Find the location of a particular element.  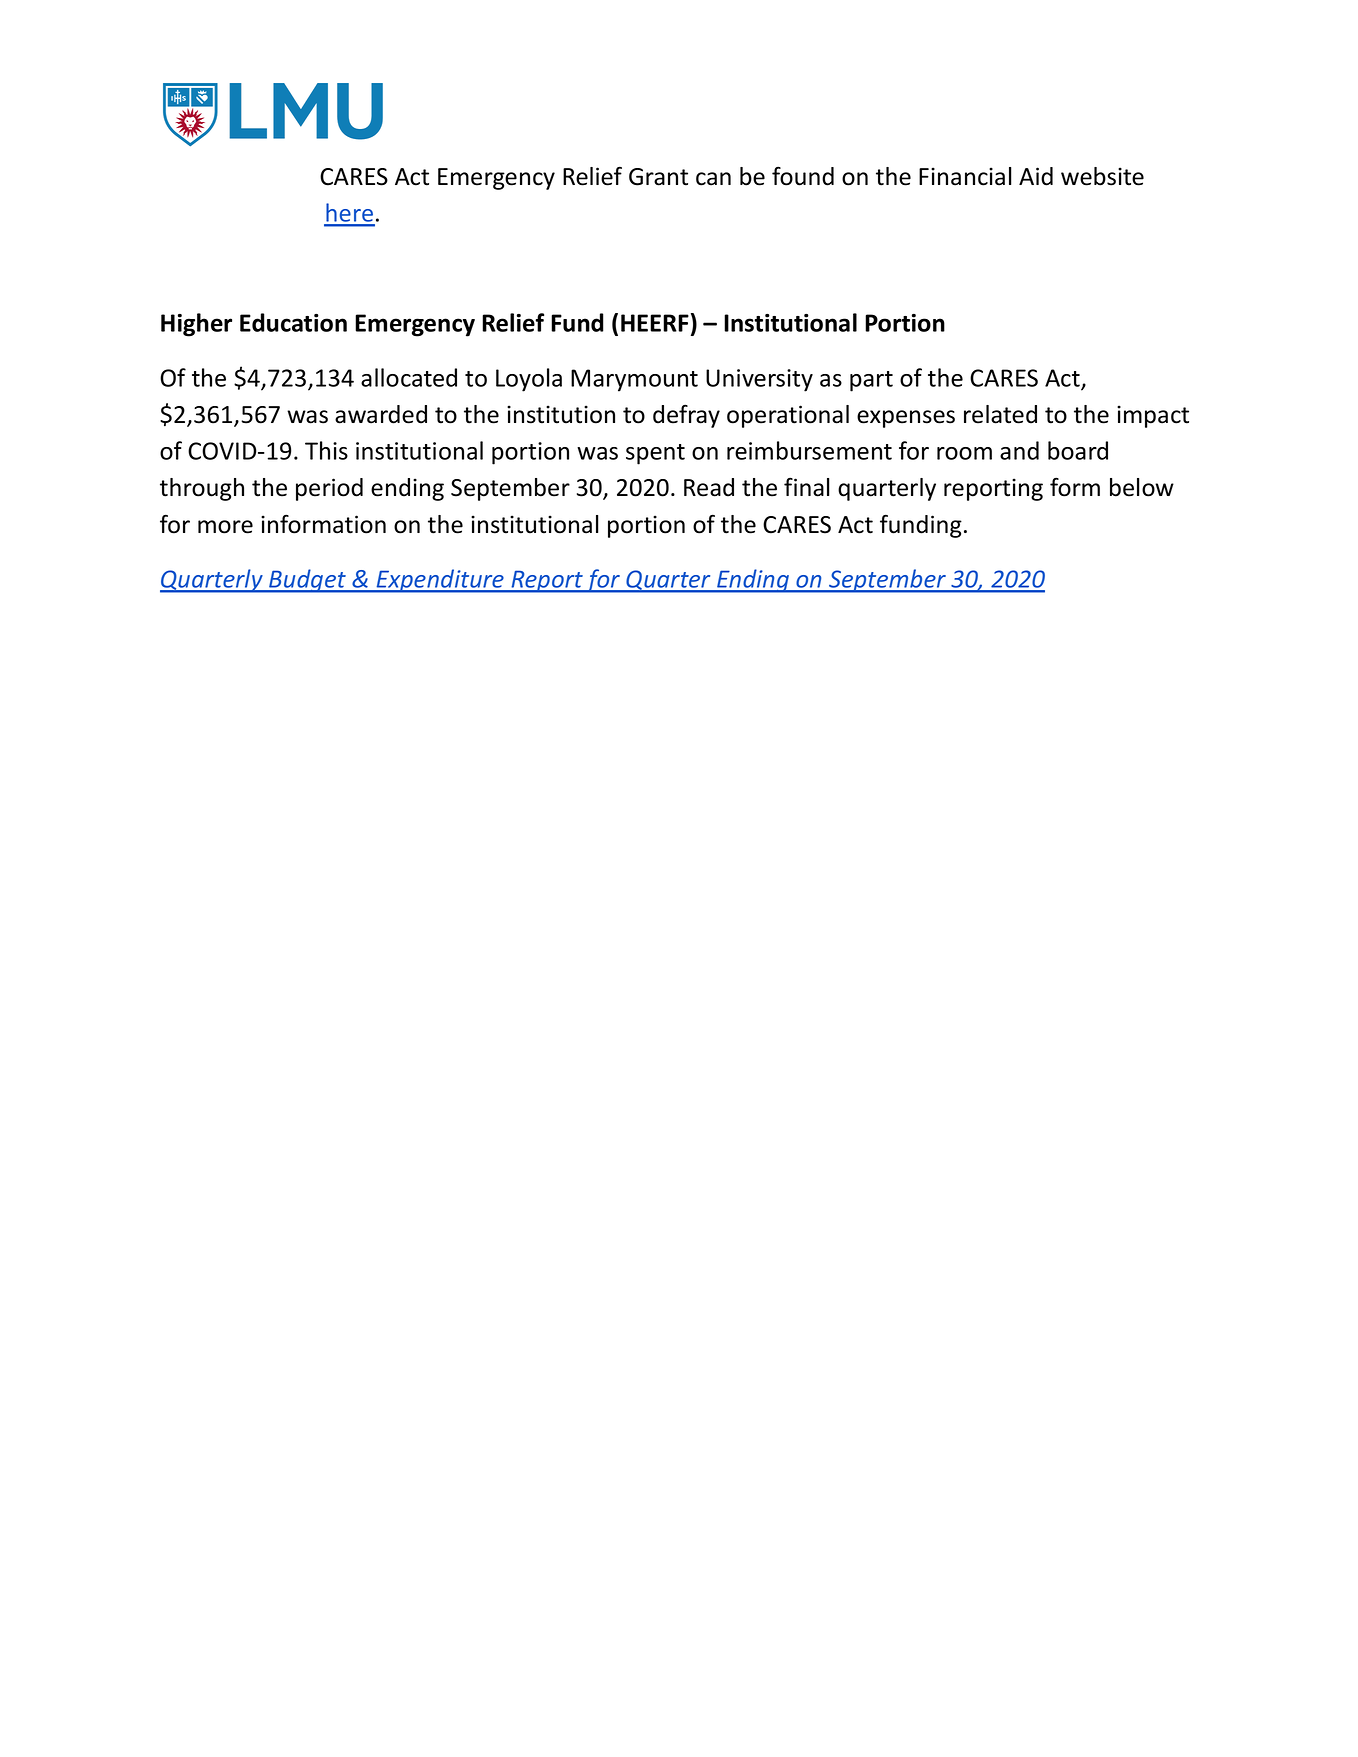

part is located at coordinates (871, 381).
